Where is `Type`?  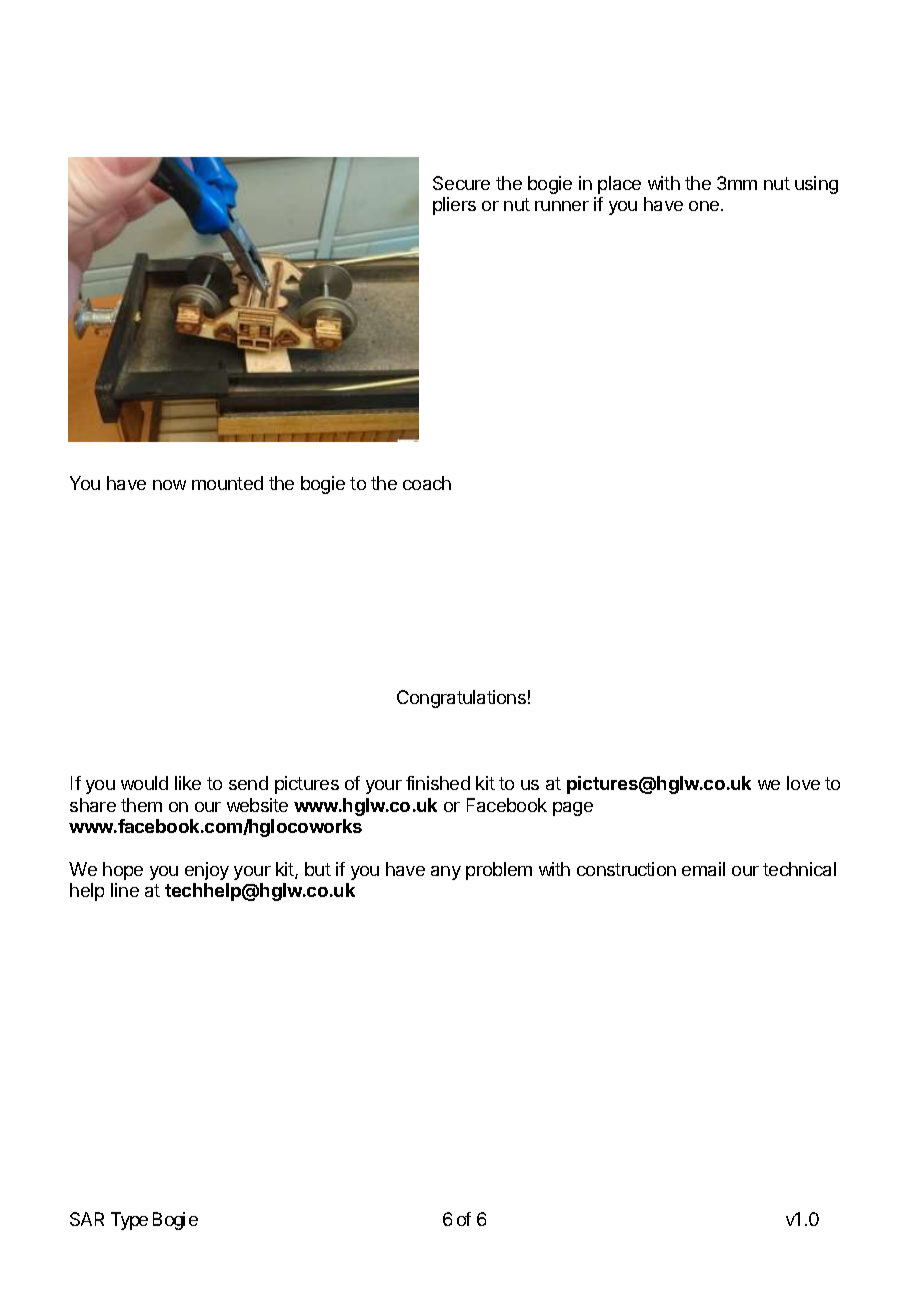
Type is located at coordinates (129, 1221).
